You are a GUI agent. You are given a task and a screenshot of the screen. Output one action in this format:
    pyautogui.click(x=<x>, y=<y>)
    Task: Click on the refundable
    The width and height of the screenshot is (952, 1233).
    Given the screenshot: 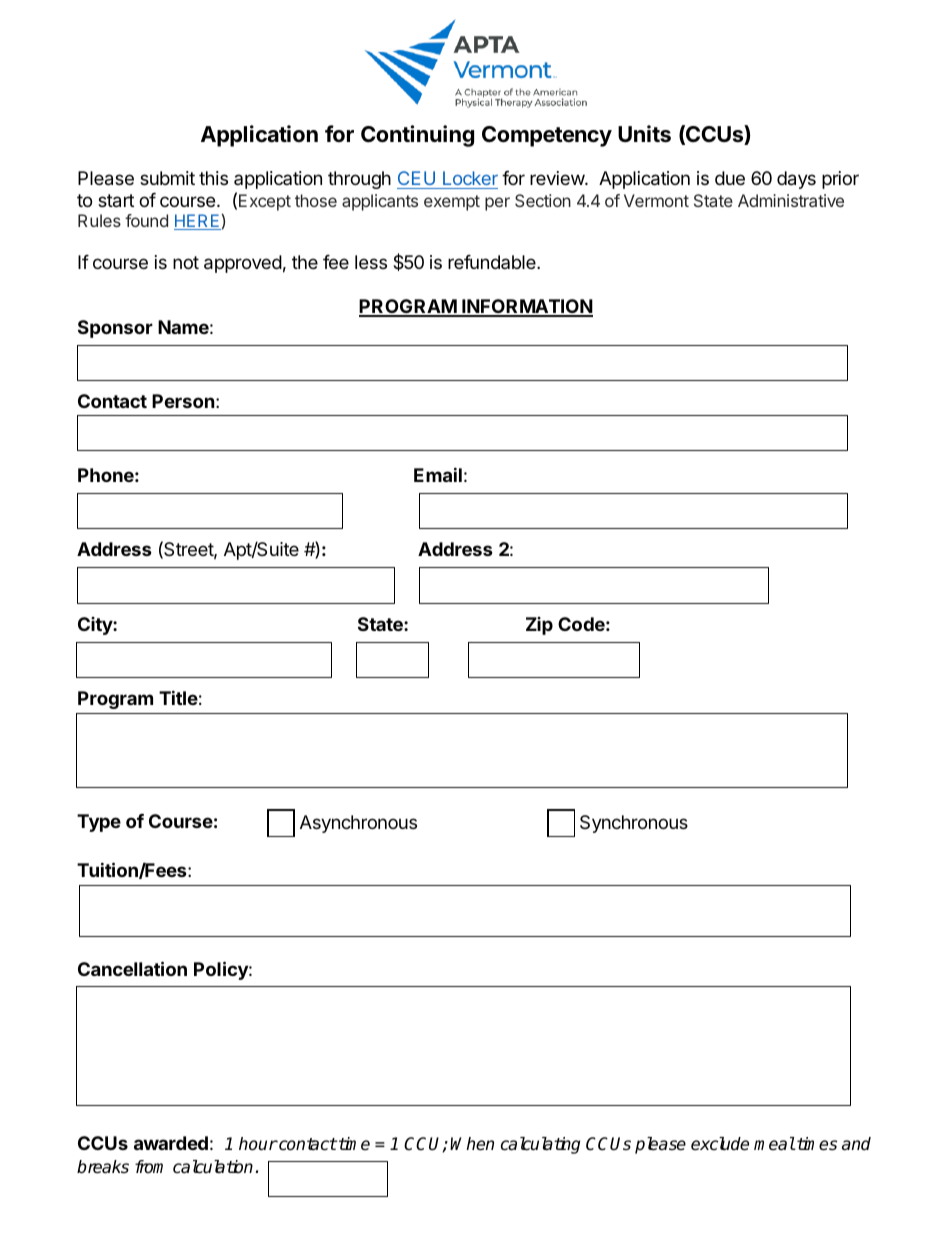 What is the action you would take?
    pyautogui.click(x=493, y=262)
